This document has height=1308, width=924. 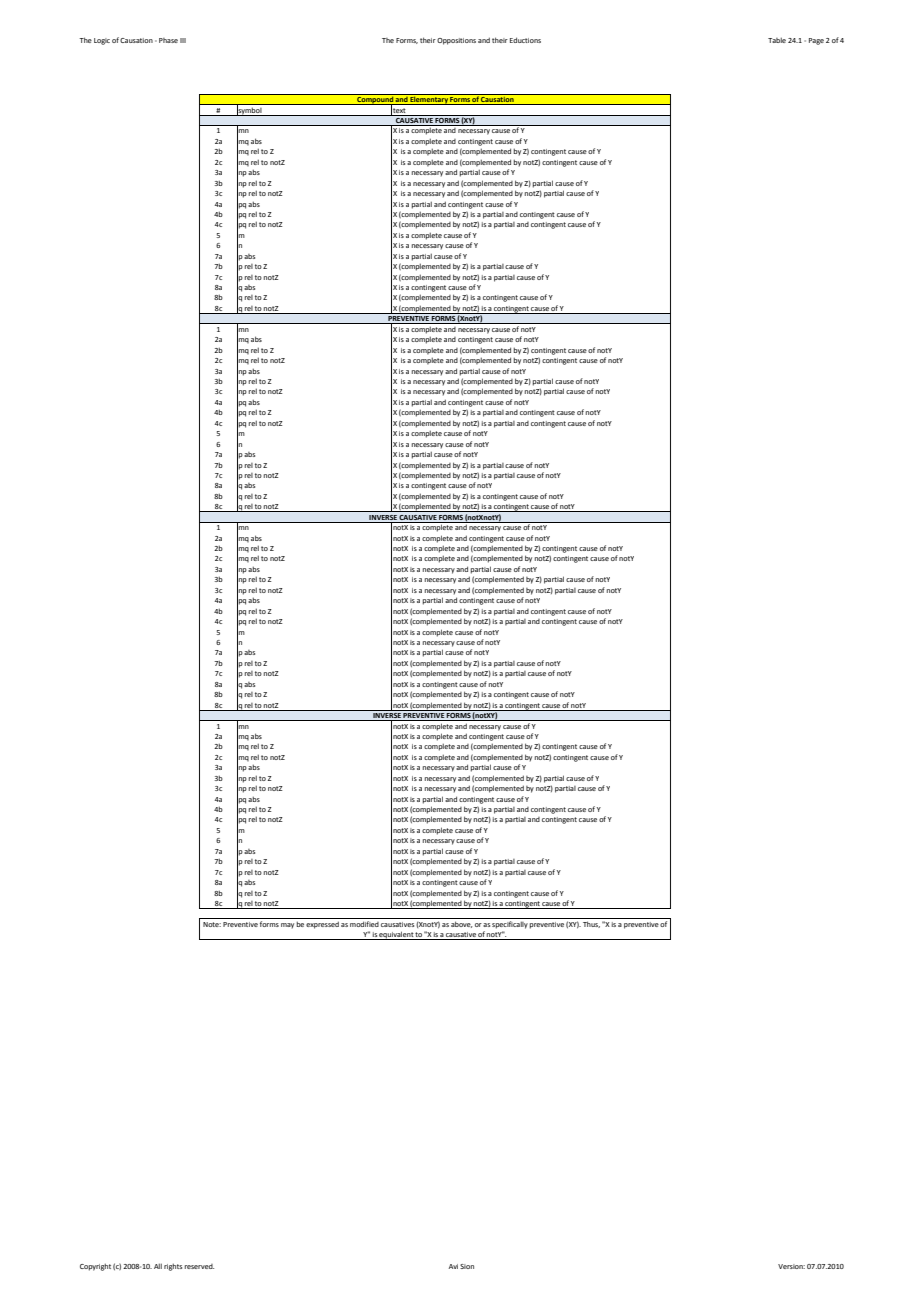 I want to click on Page, so click(x=816, y=41).
